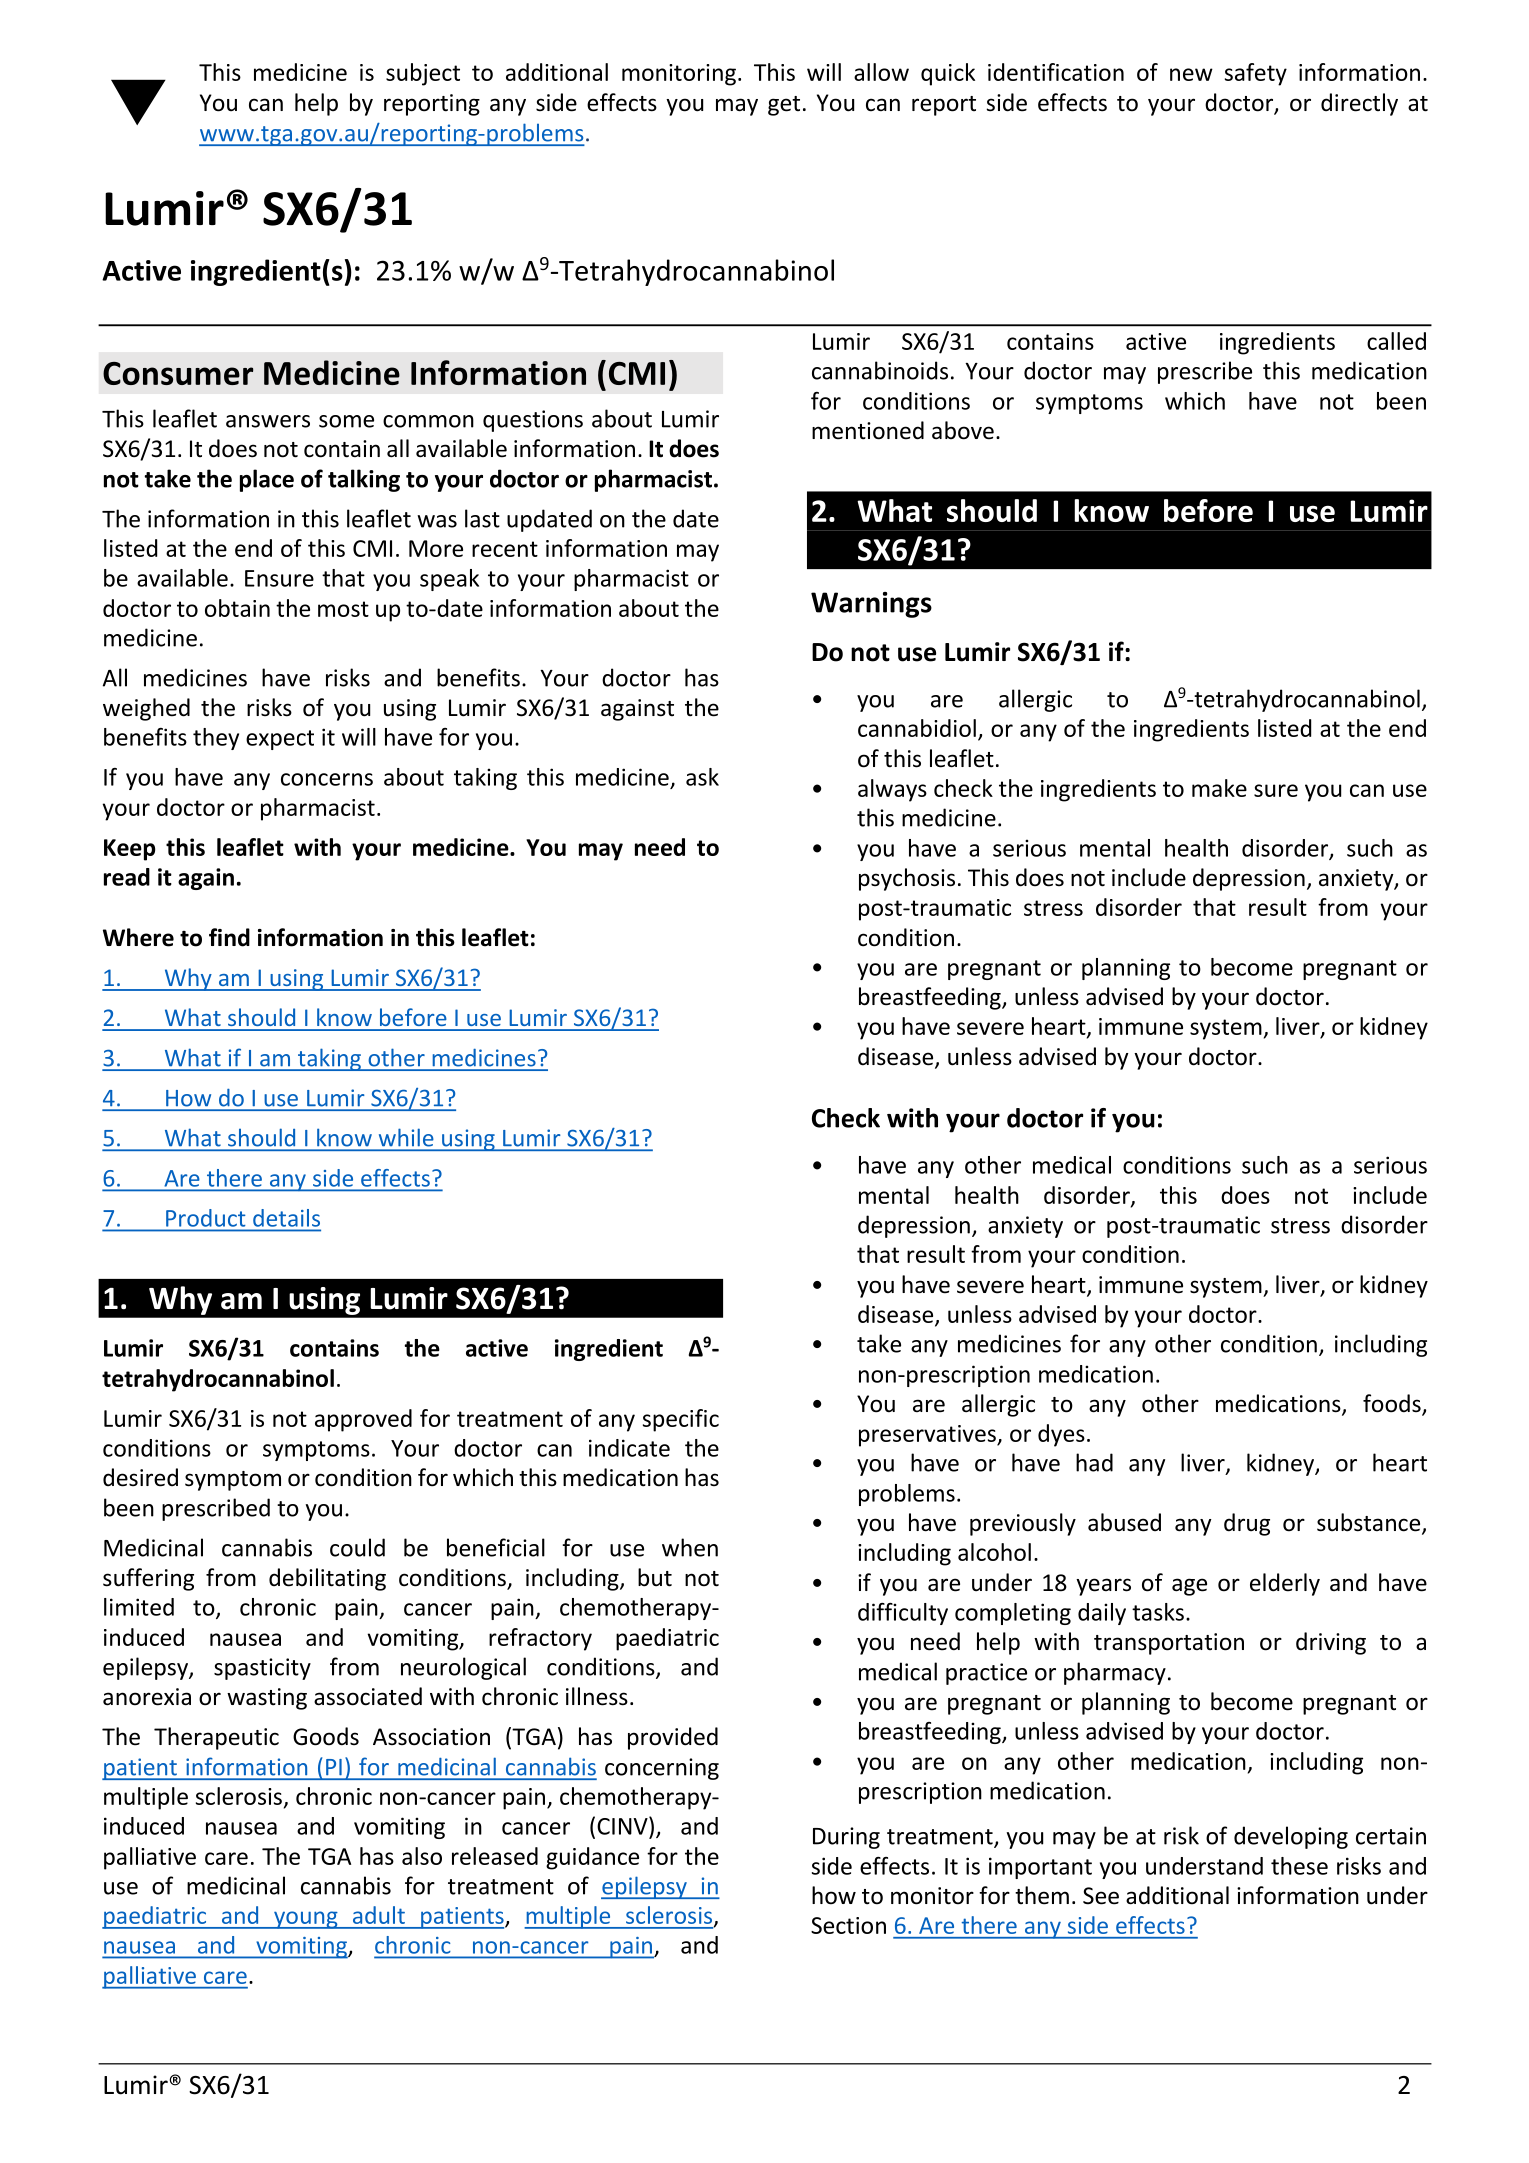 This image has width=1529, height=2163. I want to click on young, so click(306, 1920).
